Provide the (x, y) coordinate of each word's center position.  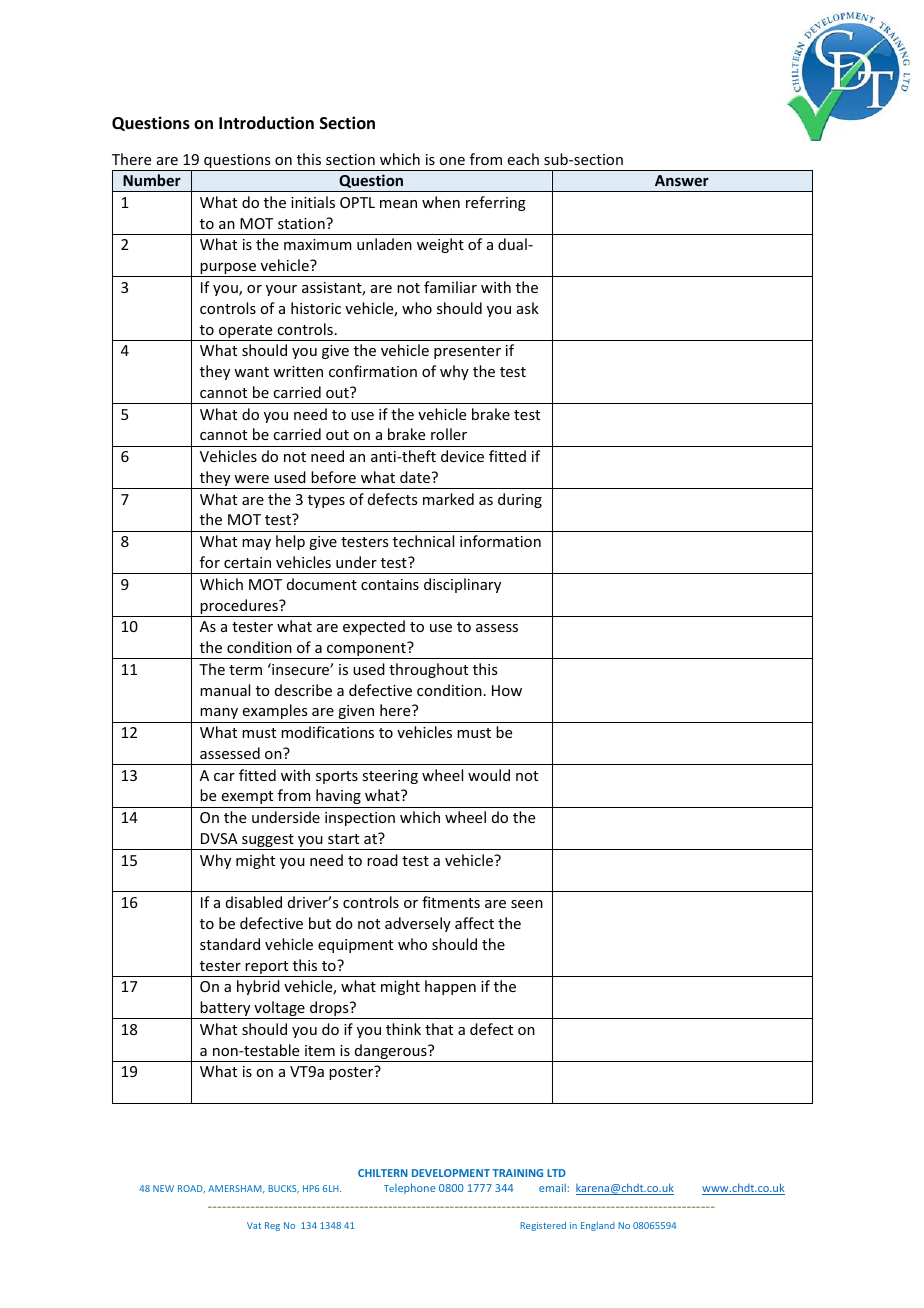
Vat (254, 1225)
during (520, 500)
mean (398, 204)
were (251, 479)
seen (527, 904)
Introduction (266, 123)
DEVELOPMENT (451, 1173)
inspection (360, 819)
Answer (682, 180)
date (416, 477)
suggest (268, 842)
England (598, 1226)
